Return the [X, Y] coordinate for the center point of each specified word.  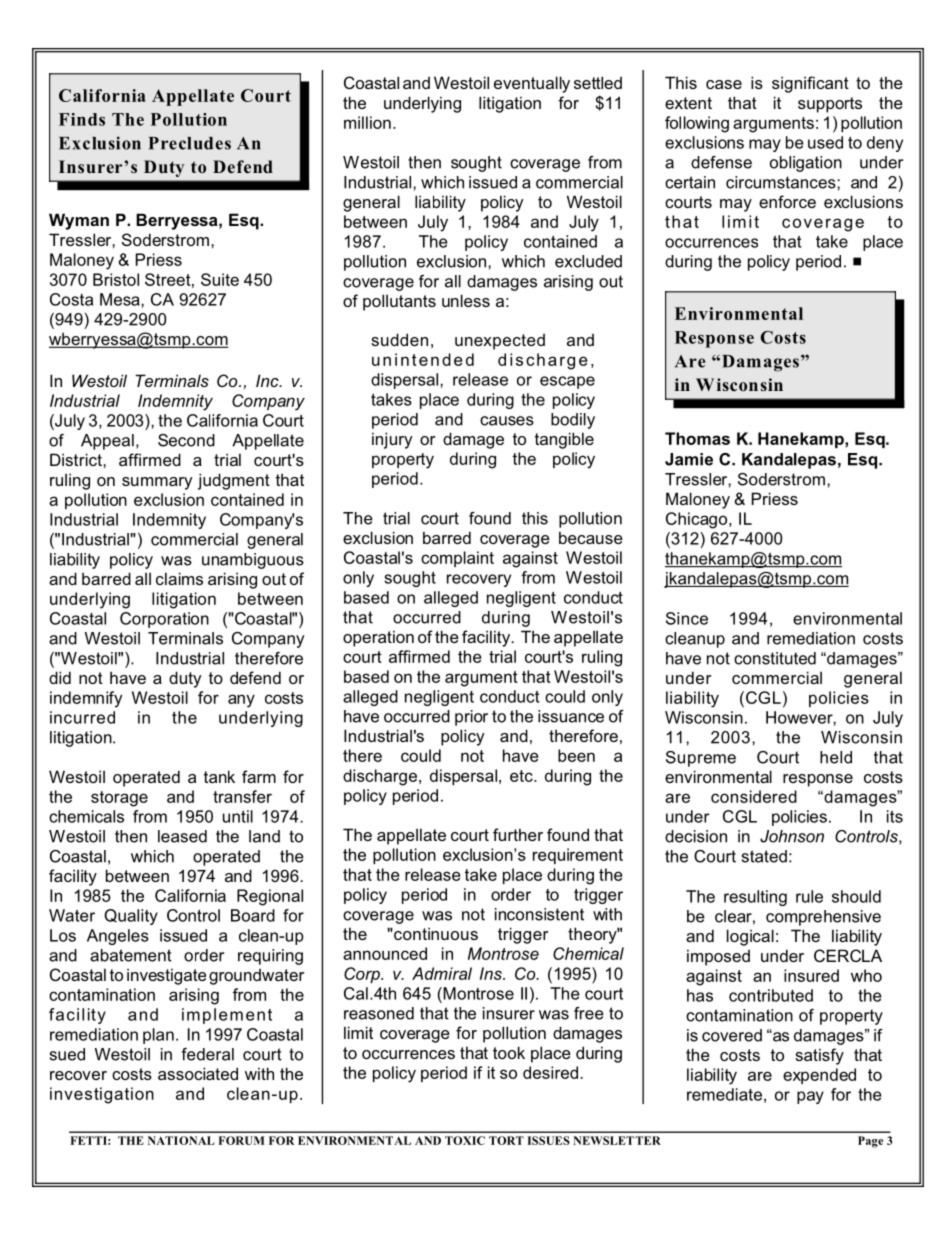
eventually [532, 84]
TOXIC [465, 1140]
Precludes [190, 143]
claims [179, 578]
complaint [457, 559]
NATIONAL [181, 1140]
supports [830, 105]
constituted [775, 658]
